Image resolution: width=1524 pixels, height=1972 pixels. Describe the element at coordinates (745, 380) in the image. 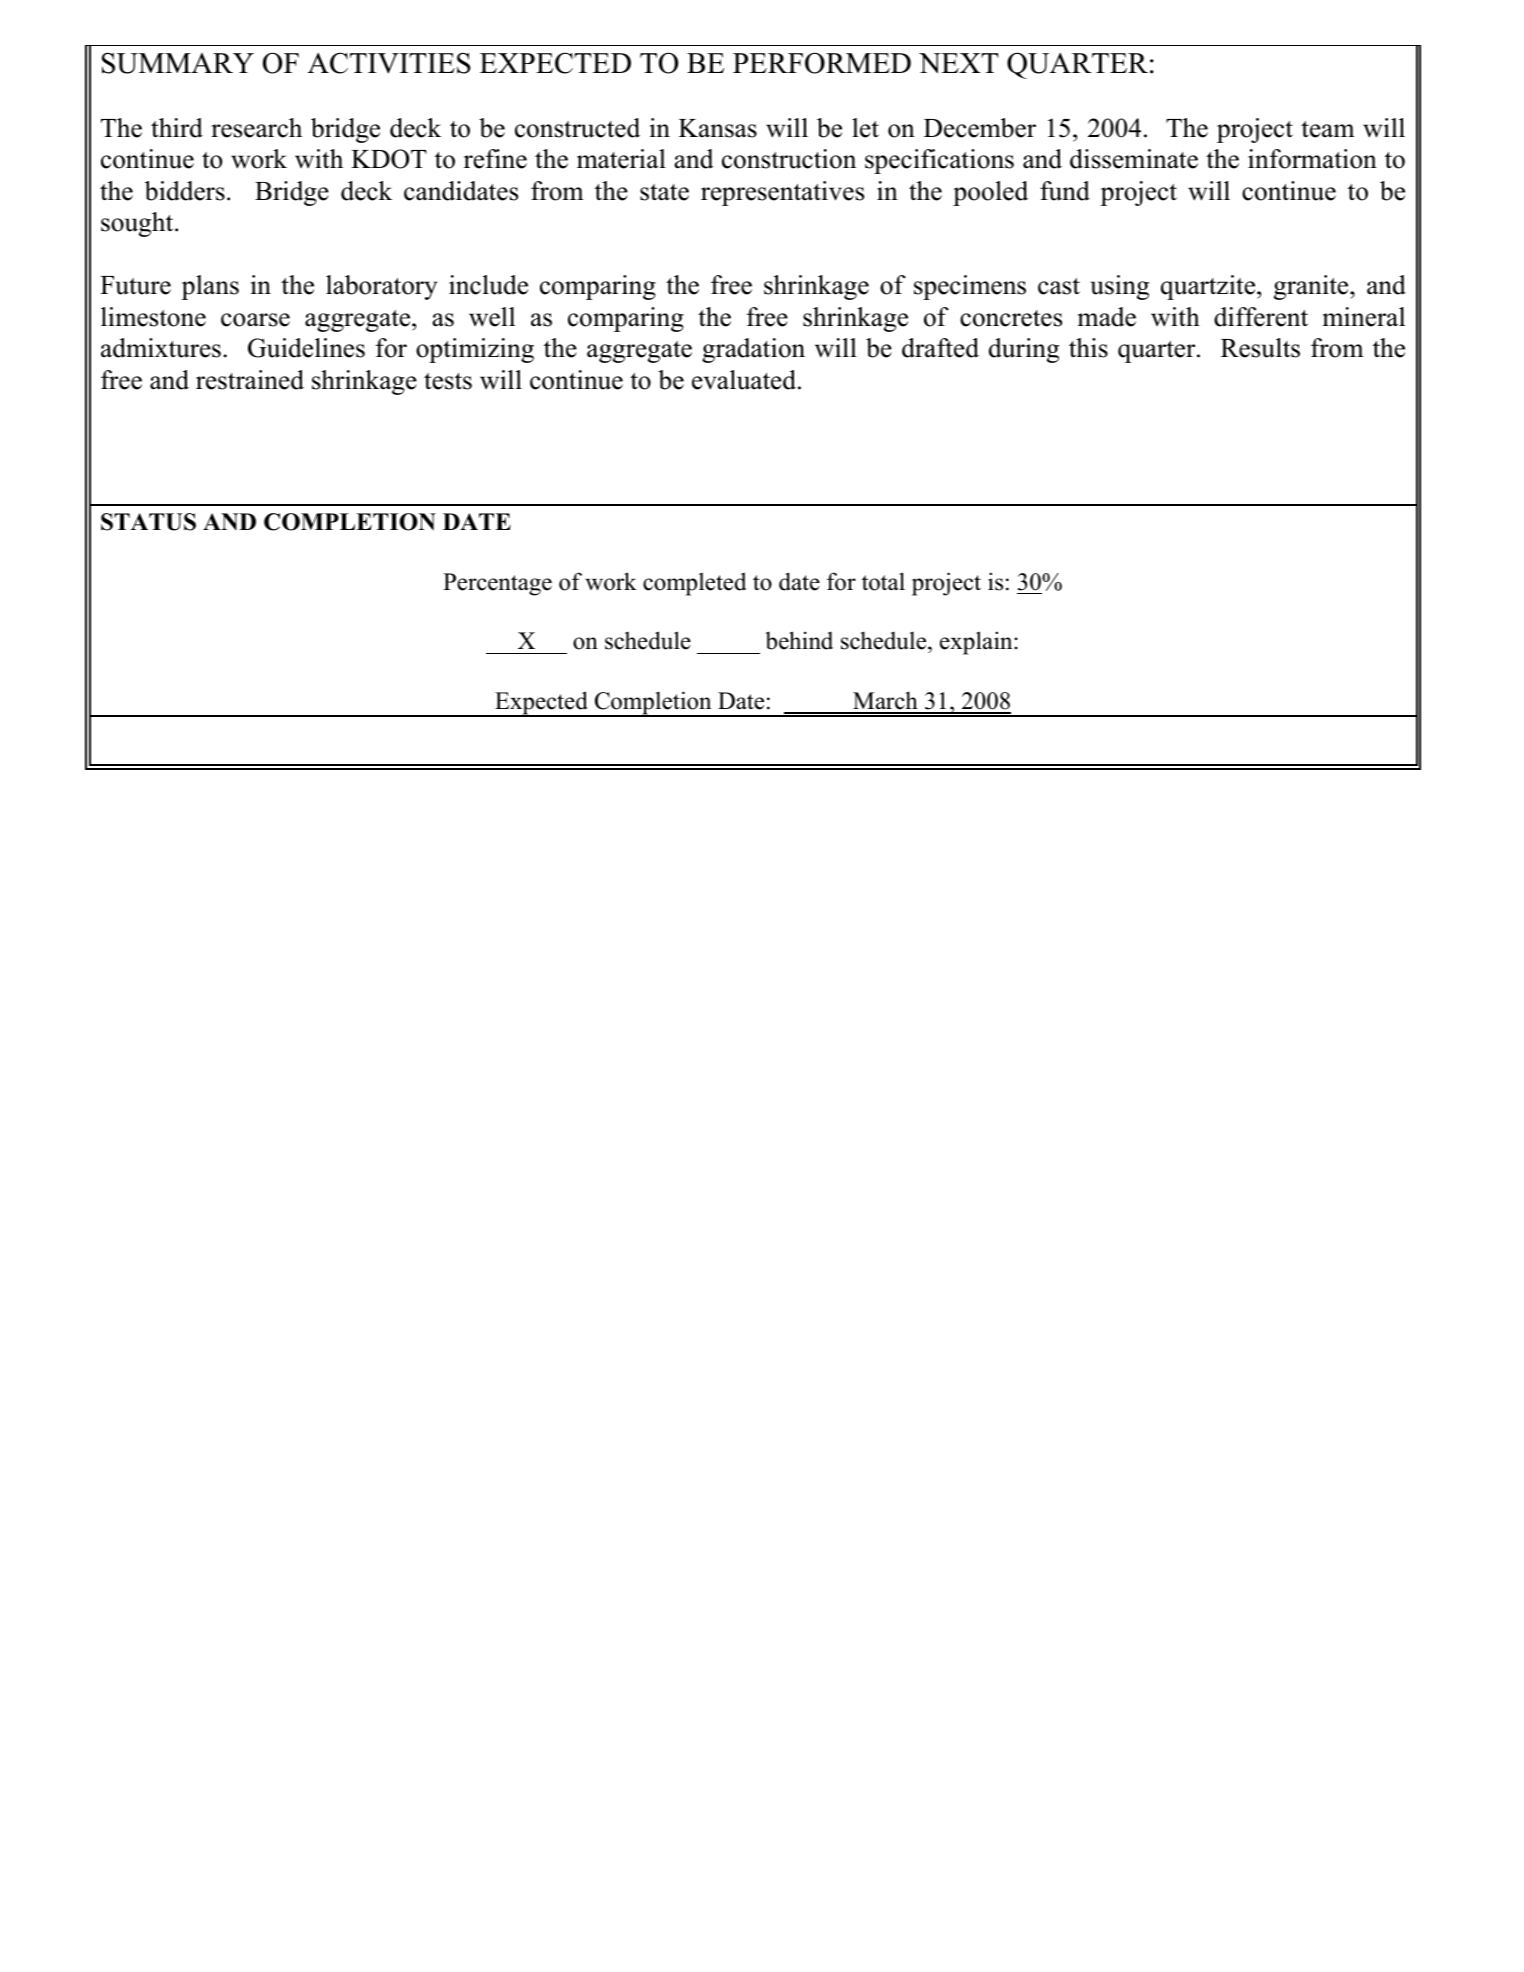

I see `evaluated` at that location.
